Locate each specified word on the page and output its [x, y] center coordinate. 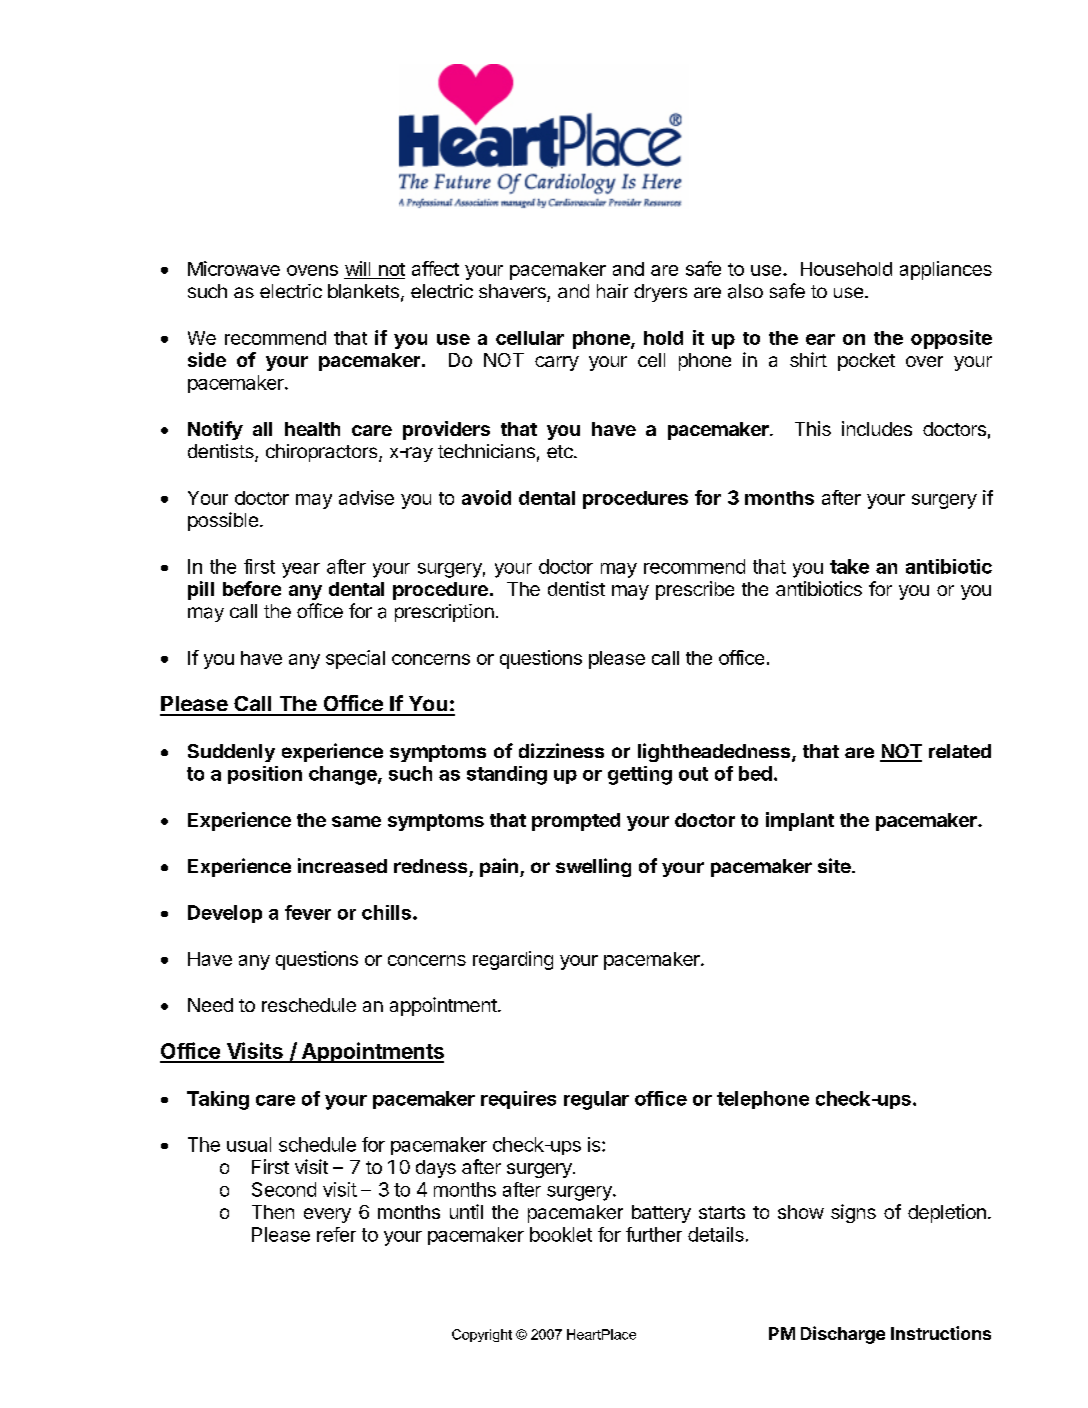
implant [800, 821]
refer [336, 1234]
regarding [513, 960]
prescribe [695, 590]
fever [308, 912]
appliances [946, 270]
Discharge [843, 1335]
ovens [312, 270]
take [849, 566]
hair [612, 291]
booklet [561, 1234]
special [355, 659]
